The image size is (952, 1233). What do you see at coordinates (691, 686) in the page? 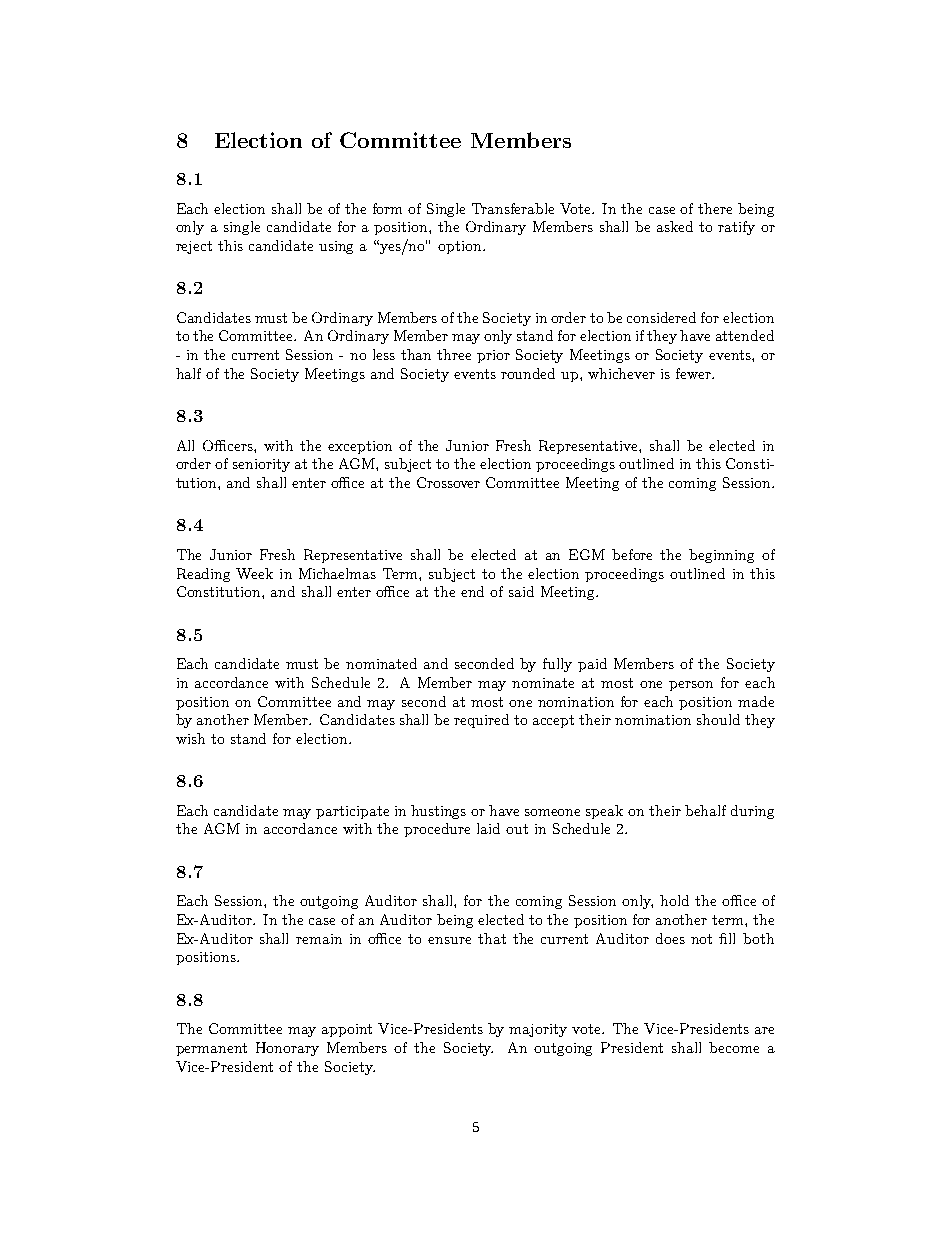
I see `person` at bounding box center [691, 686].
